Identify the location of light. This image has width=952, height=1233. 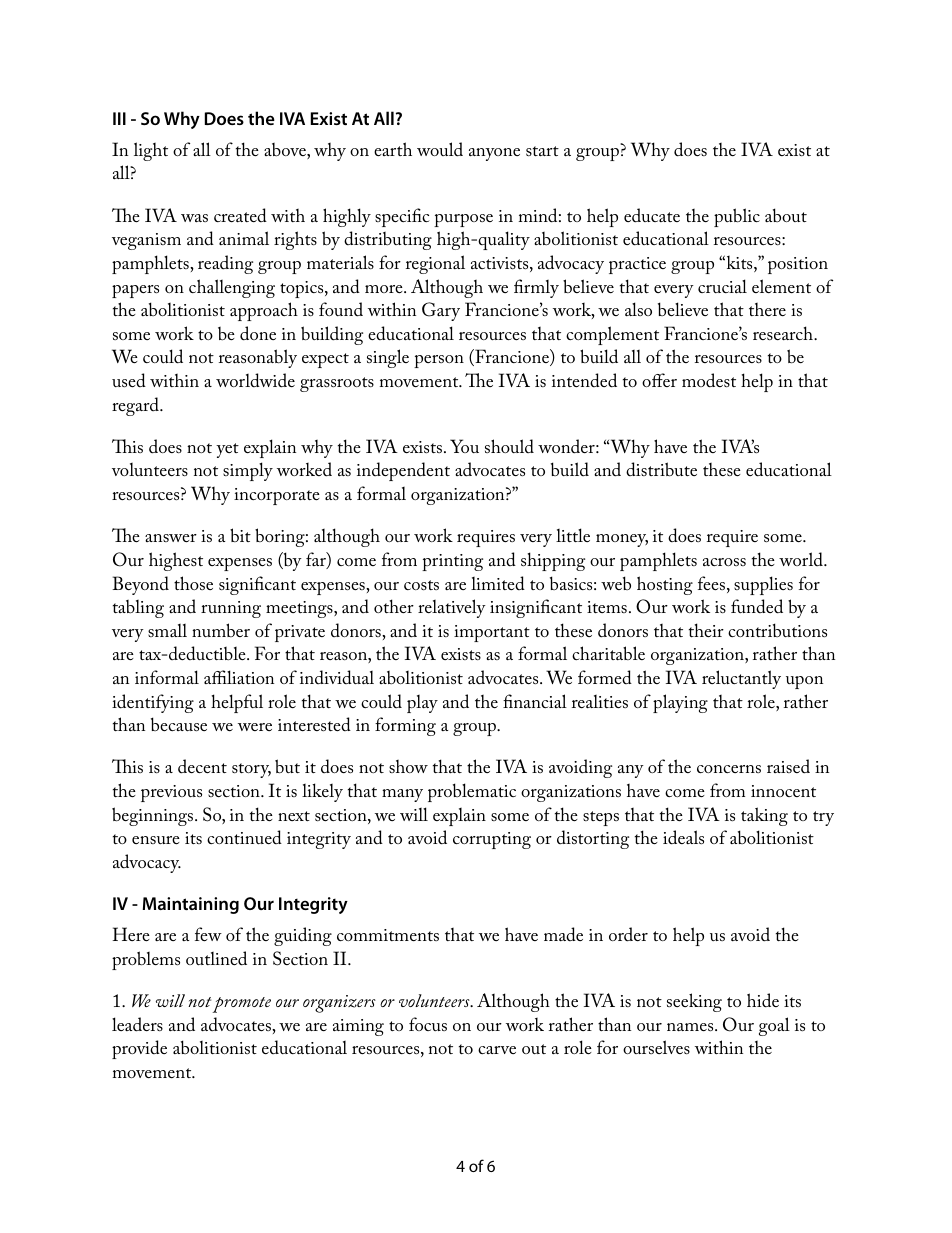
(151, 151).
